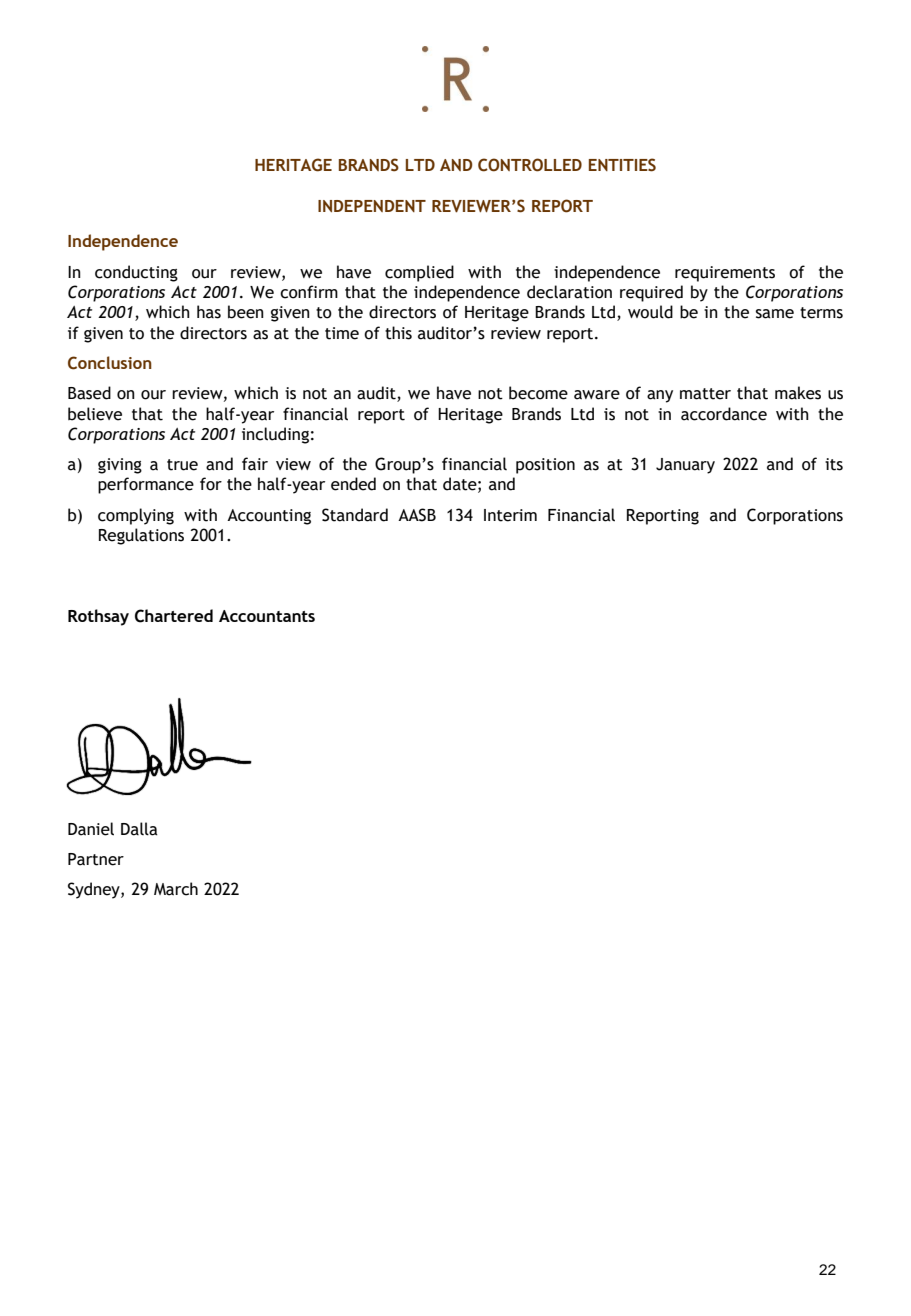 This screenshot has width=911, height=1316. I want to click on ENTITIES, so click(622, 165).
